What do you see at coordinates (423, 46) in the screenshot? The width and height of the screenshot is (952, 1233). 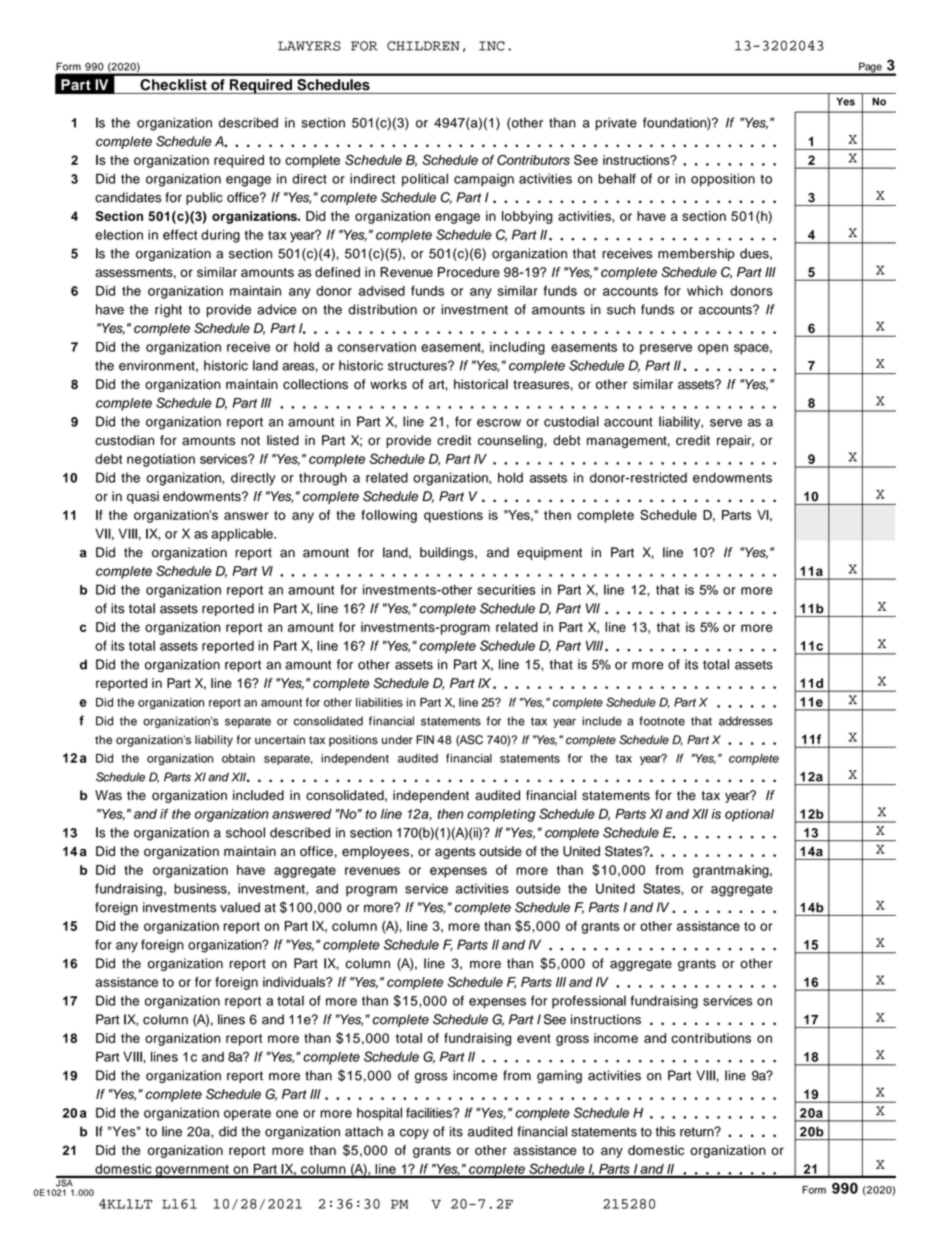 I see `CHILDREN` at bounding box center [423, 46].
